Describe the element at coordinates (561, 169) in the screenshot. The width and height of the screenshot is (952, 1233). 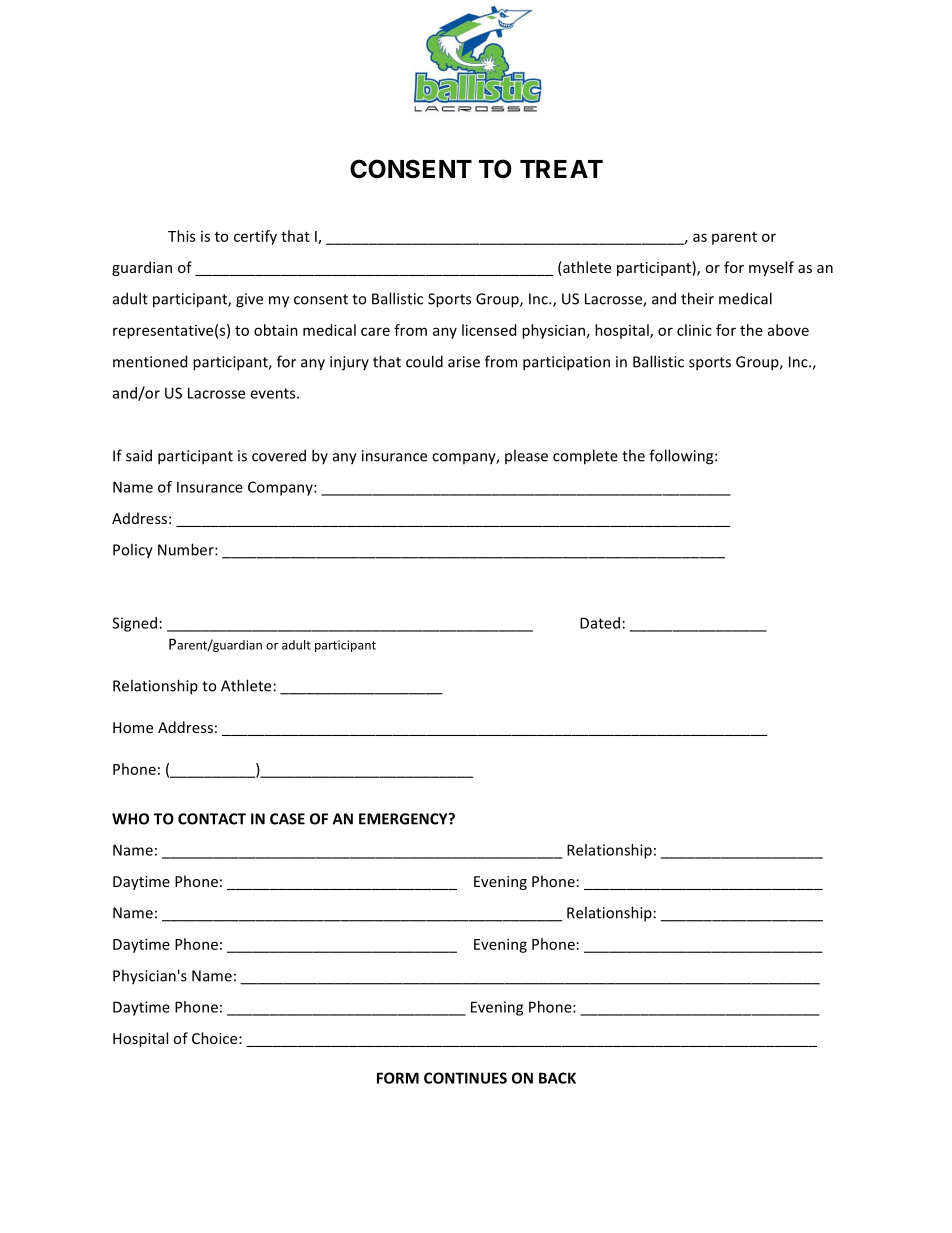
I see `TREAT` at that location.
